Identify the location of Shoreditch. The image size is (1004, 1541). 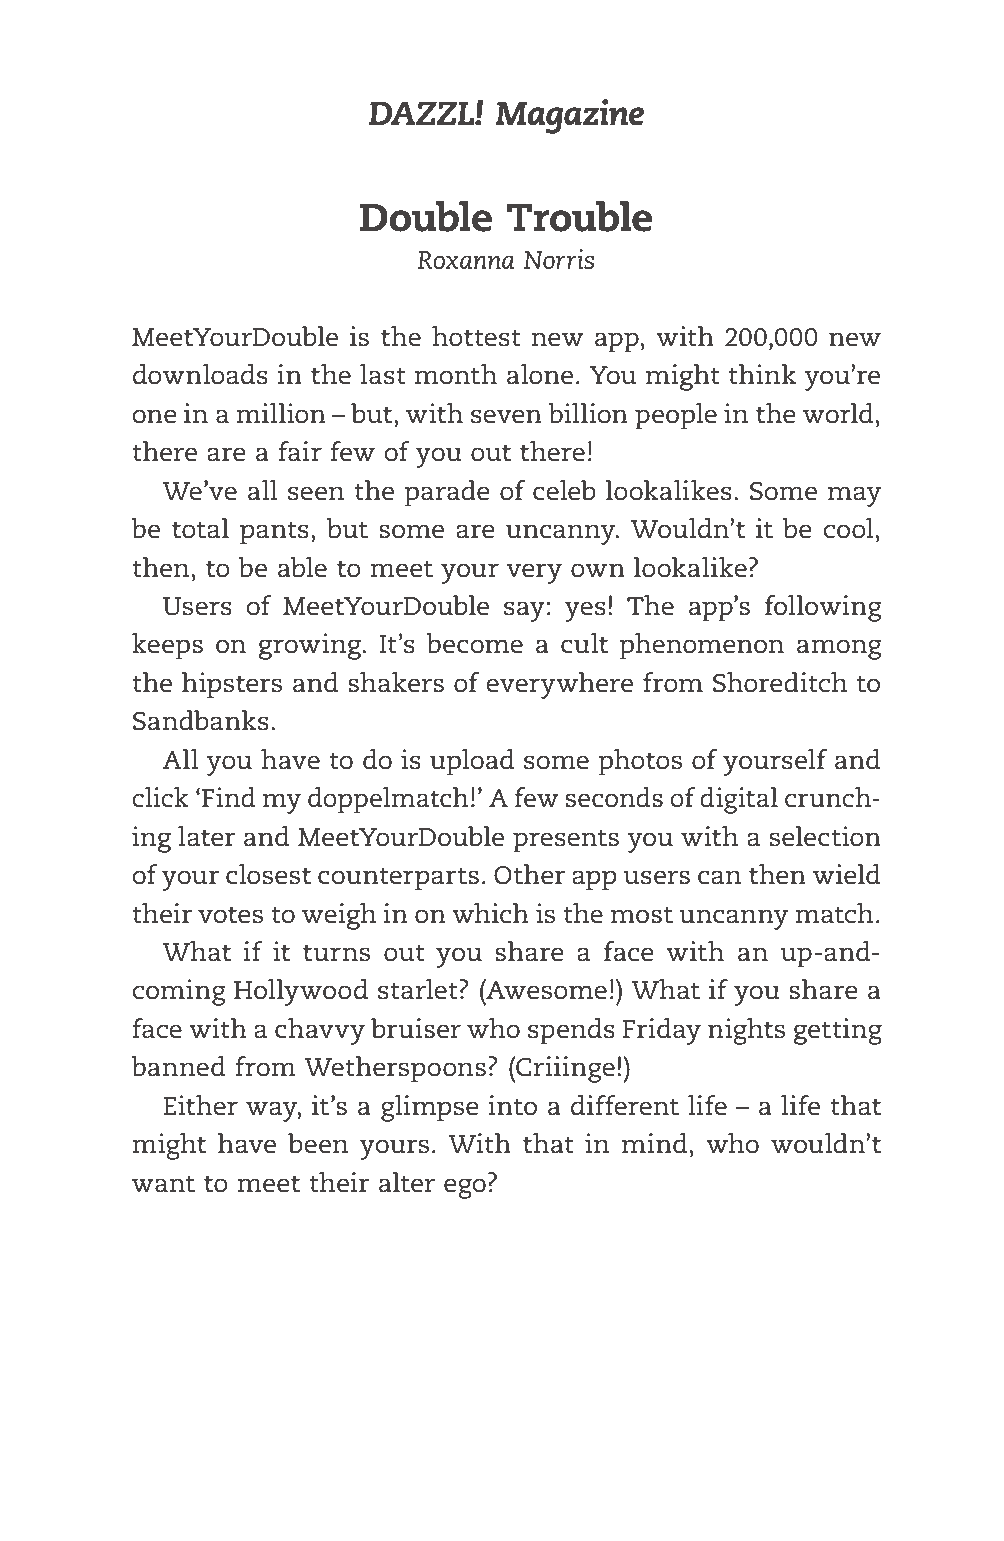
(780, 682).
